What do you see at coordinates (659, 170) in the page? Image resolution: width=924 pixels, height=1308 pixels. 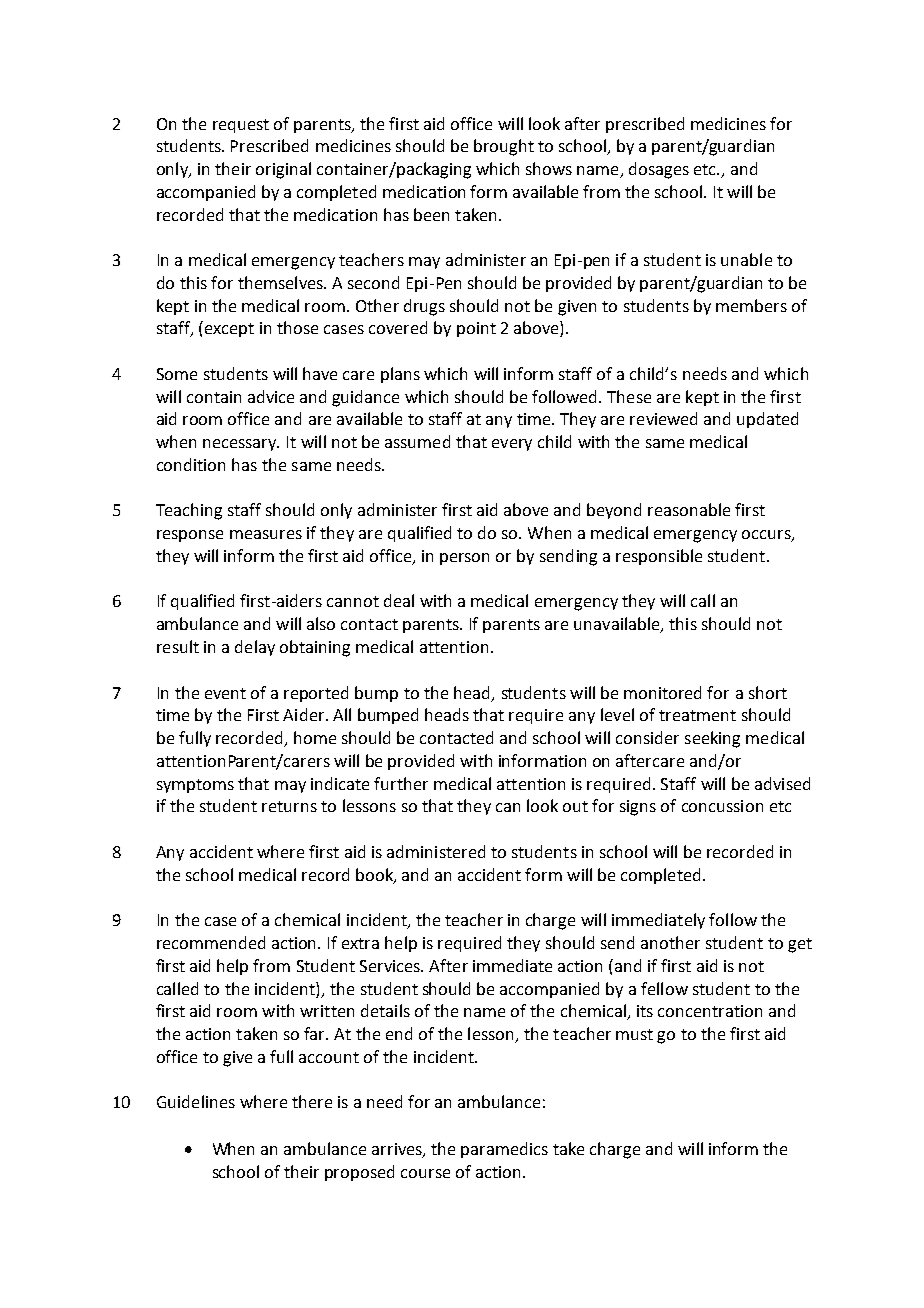 I see `dosages` at bounding box center [659, 170].
